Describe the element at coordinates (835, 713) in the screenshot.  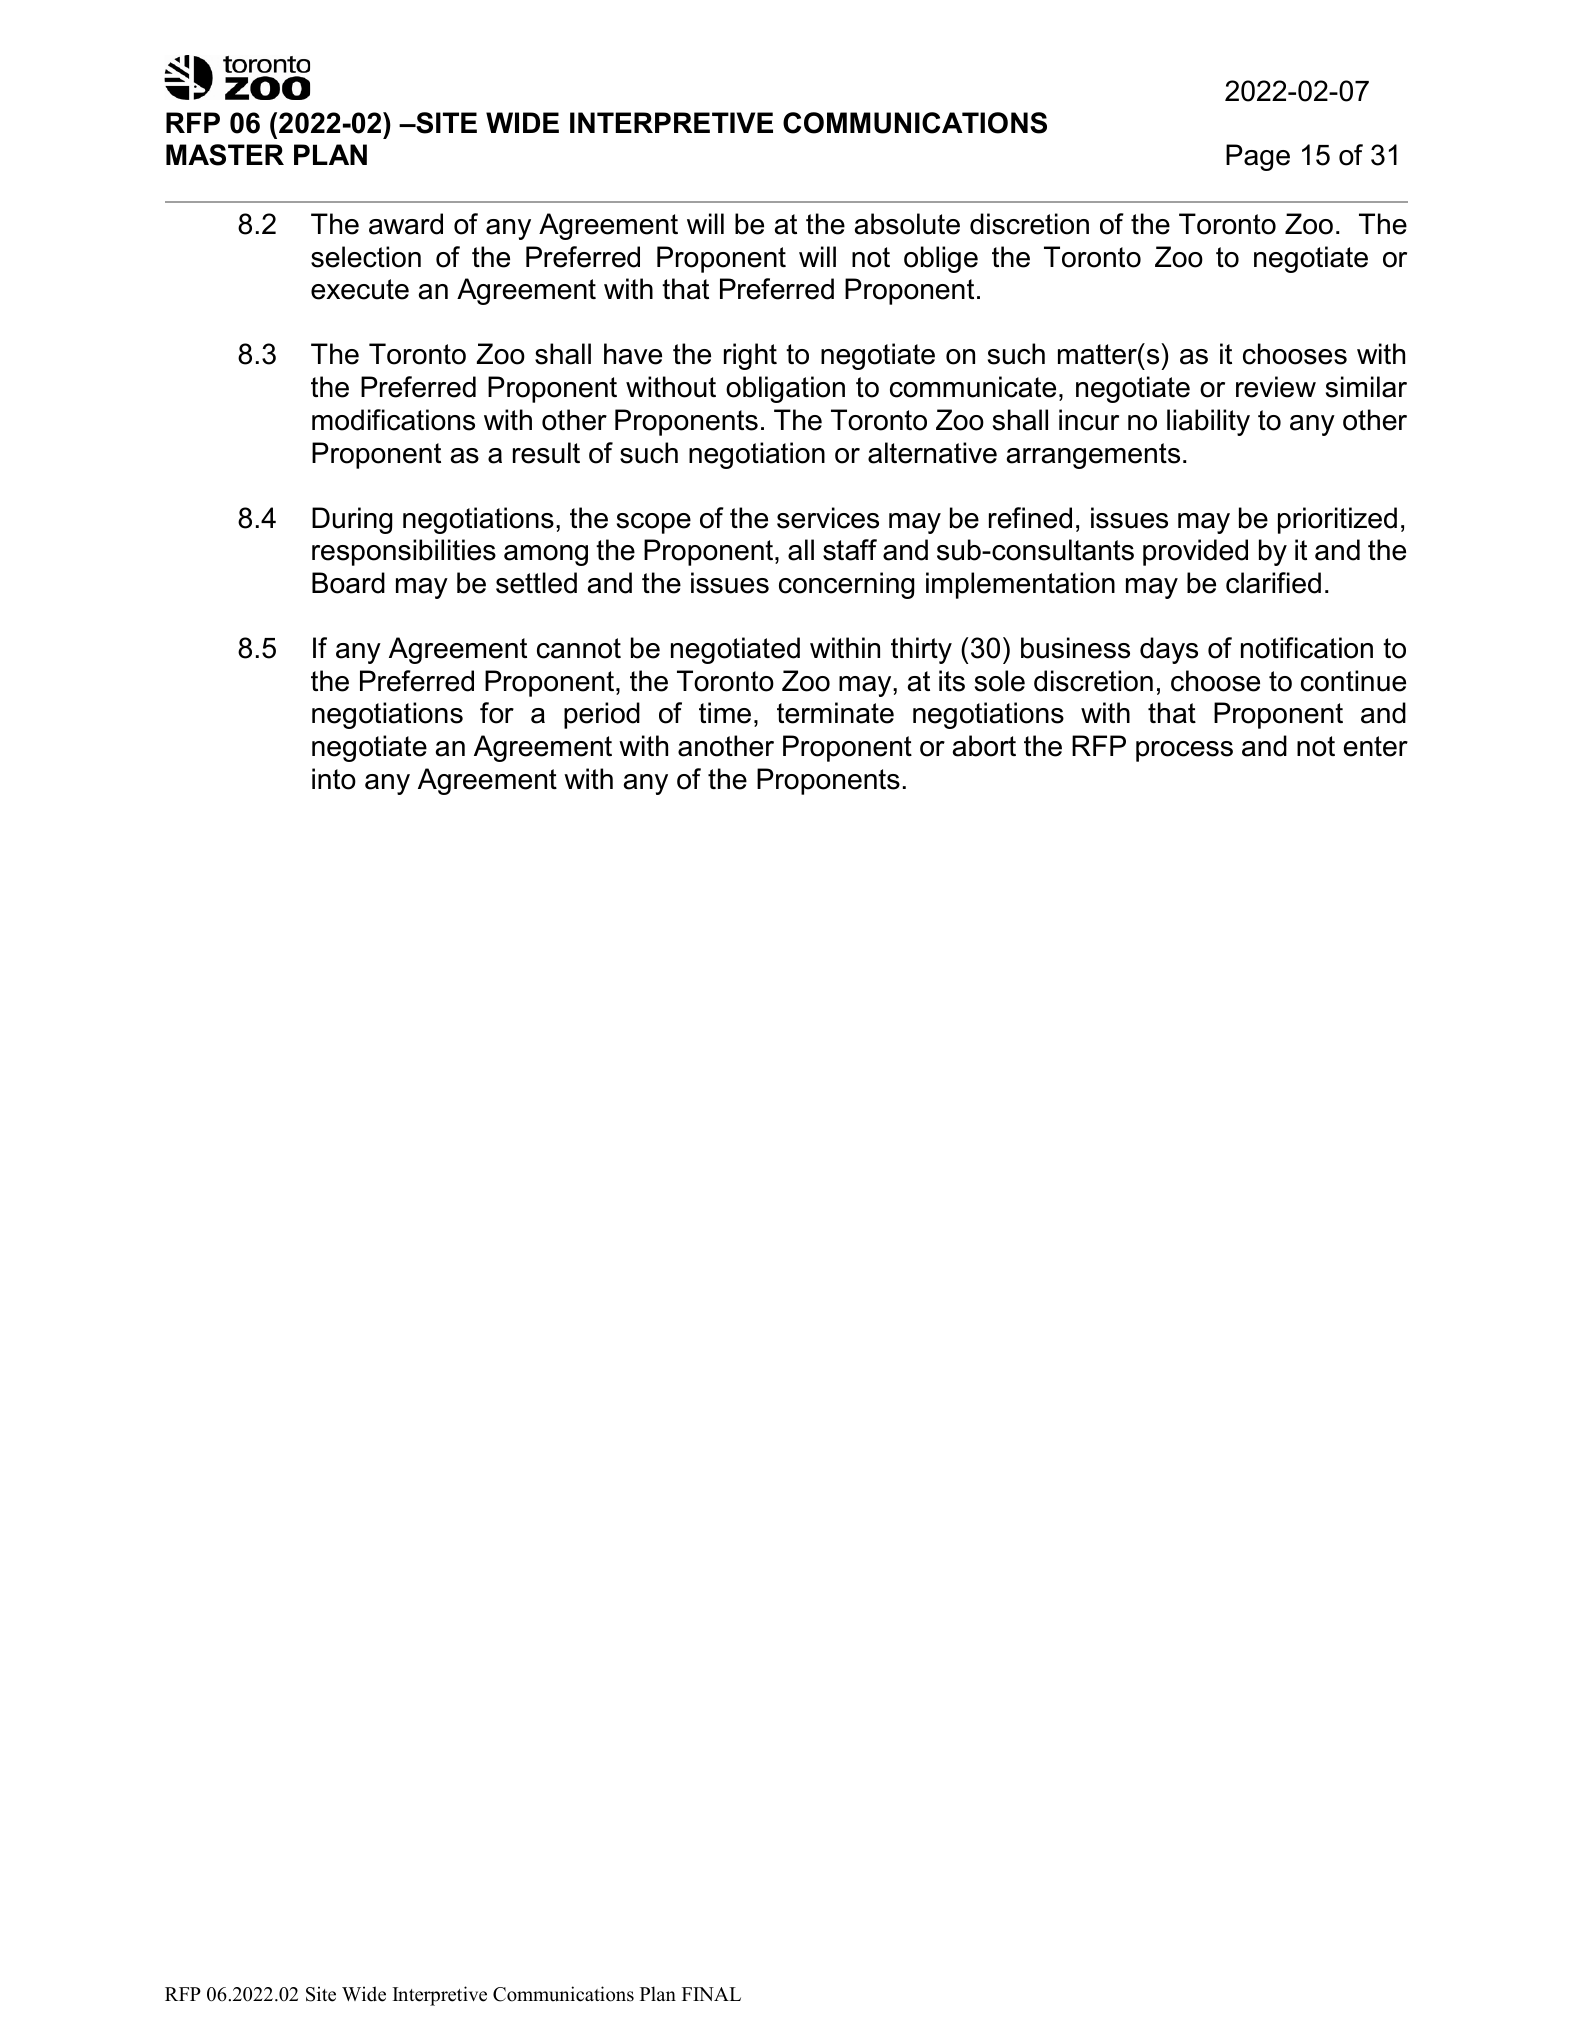
I see `terminate` at that location.
